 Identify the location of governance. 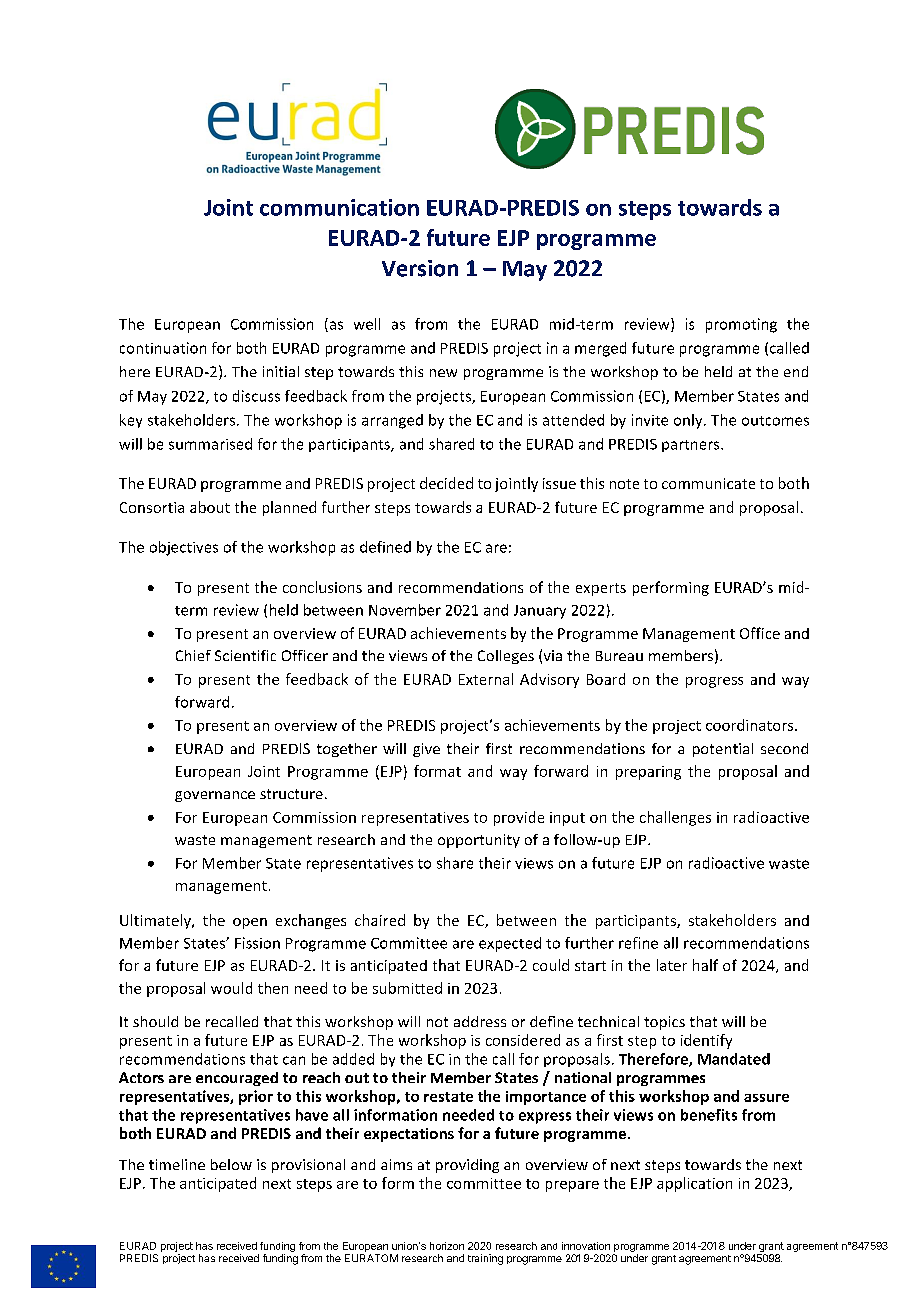
(215, 796).
